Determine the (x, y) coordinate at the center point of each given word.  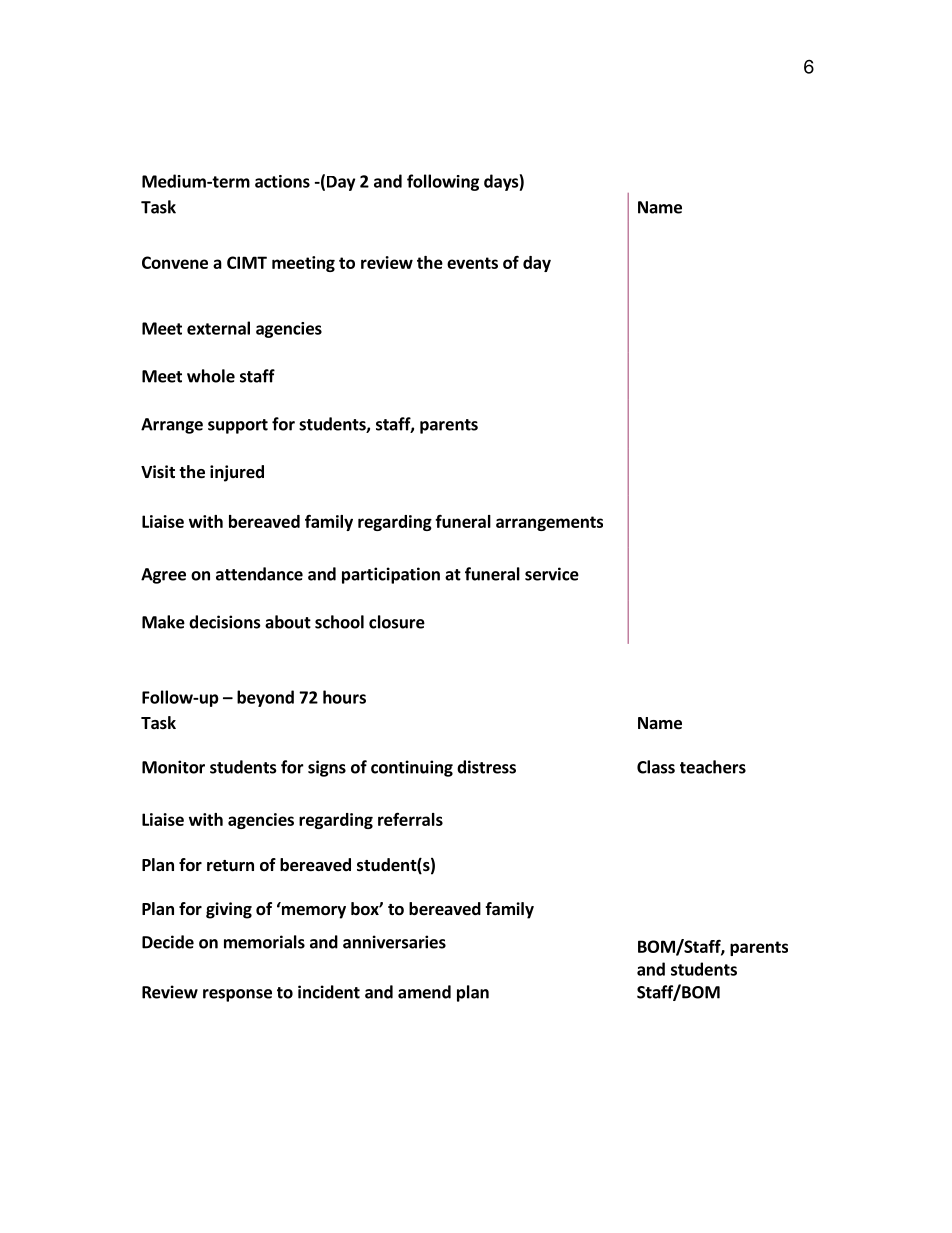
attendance (259, 574)
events (472, 263)
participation (391, 575)
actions (282, 181)
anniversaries (394, 942)
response (237, 995)
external (218, 328)
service (552, 574)
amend (424, 992)
